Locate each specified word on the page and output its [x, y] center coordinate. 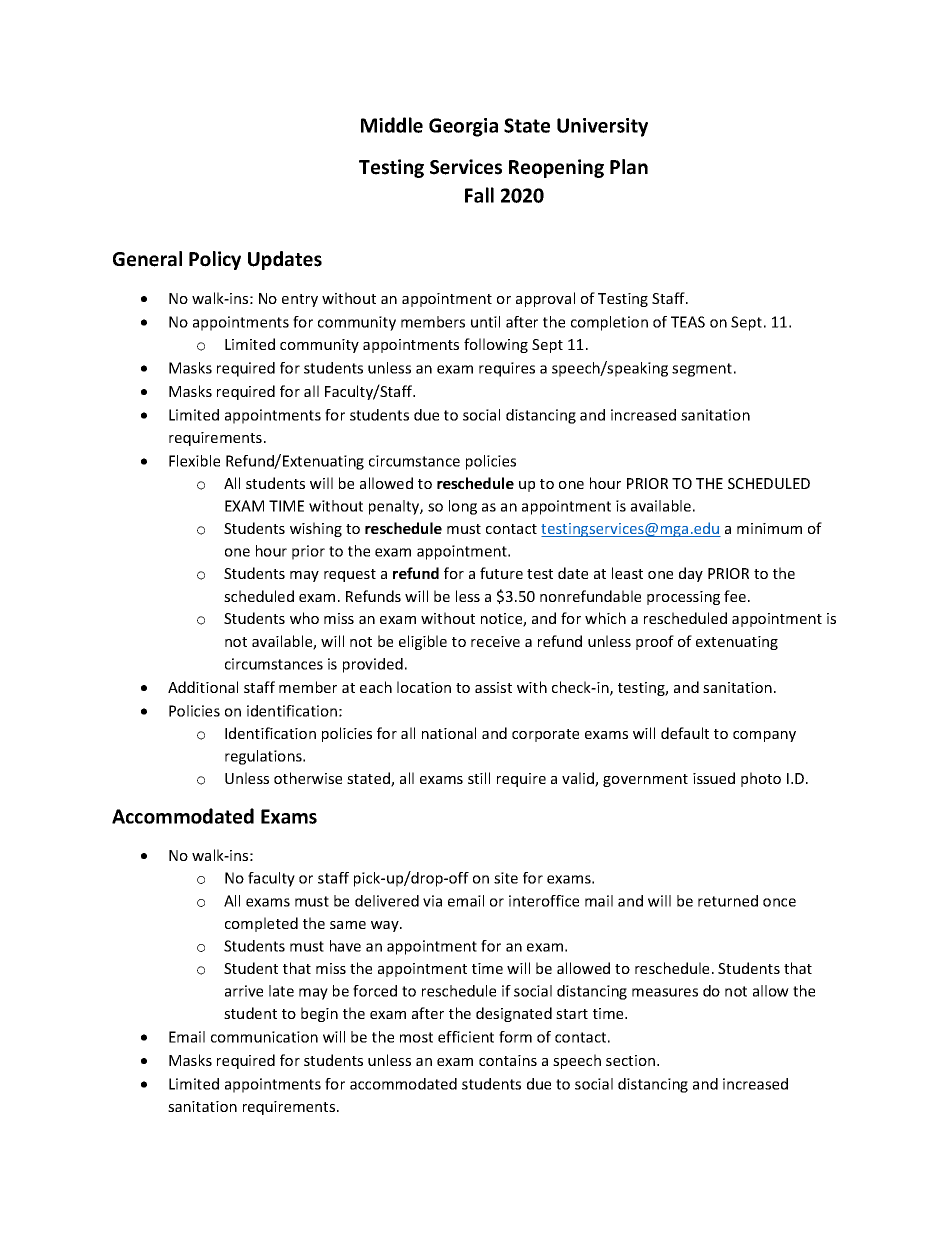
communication [264, 1037]
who [304, 618]
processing [683, 598]
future [501, 573]
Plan [629, 167]
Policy [215, 260]
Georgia [463, 127]
